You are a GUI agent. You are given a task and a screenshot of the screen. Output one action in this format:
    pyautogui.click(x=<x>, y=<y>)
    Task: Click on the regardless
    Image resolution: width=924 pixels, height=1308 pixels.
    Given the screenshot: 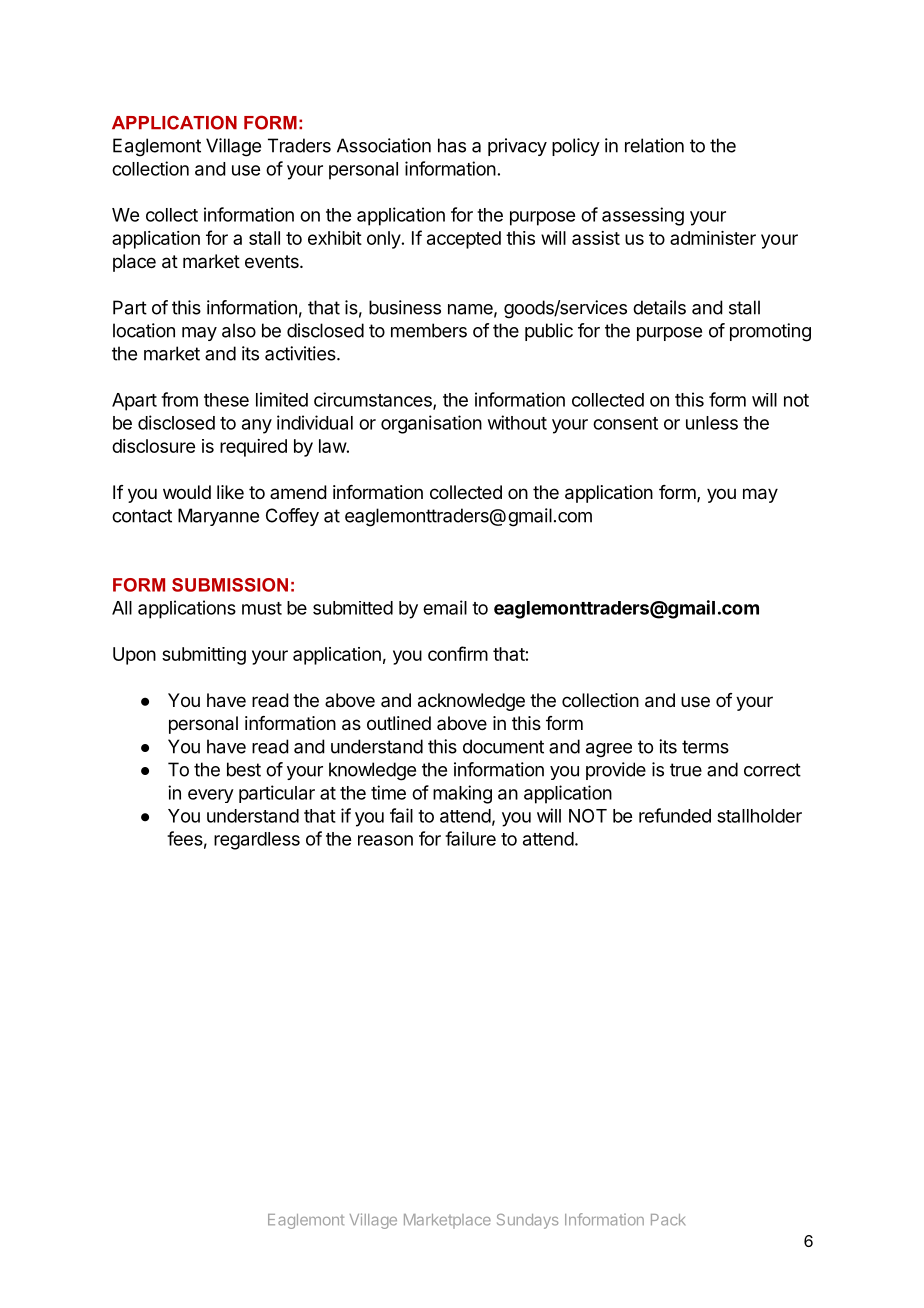 What is the action you would take?
    pyautogui.click(x=257, y=841)
